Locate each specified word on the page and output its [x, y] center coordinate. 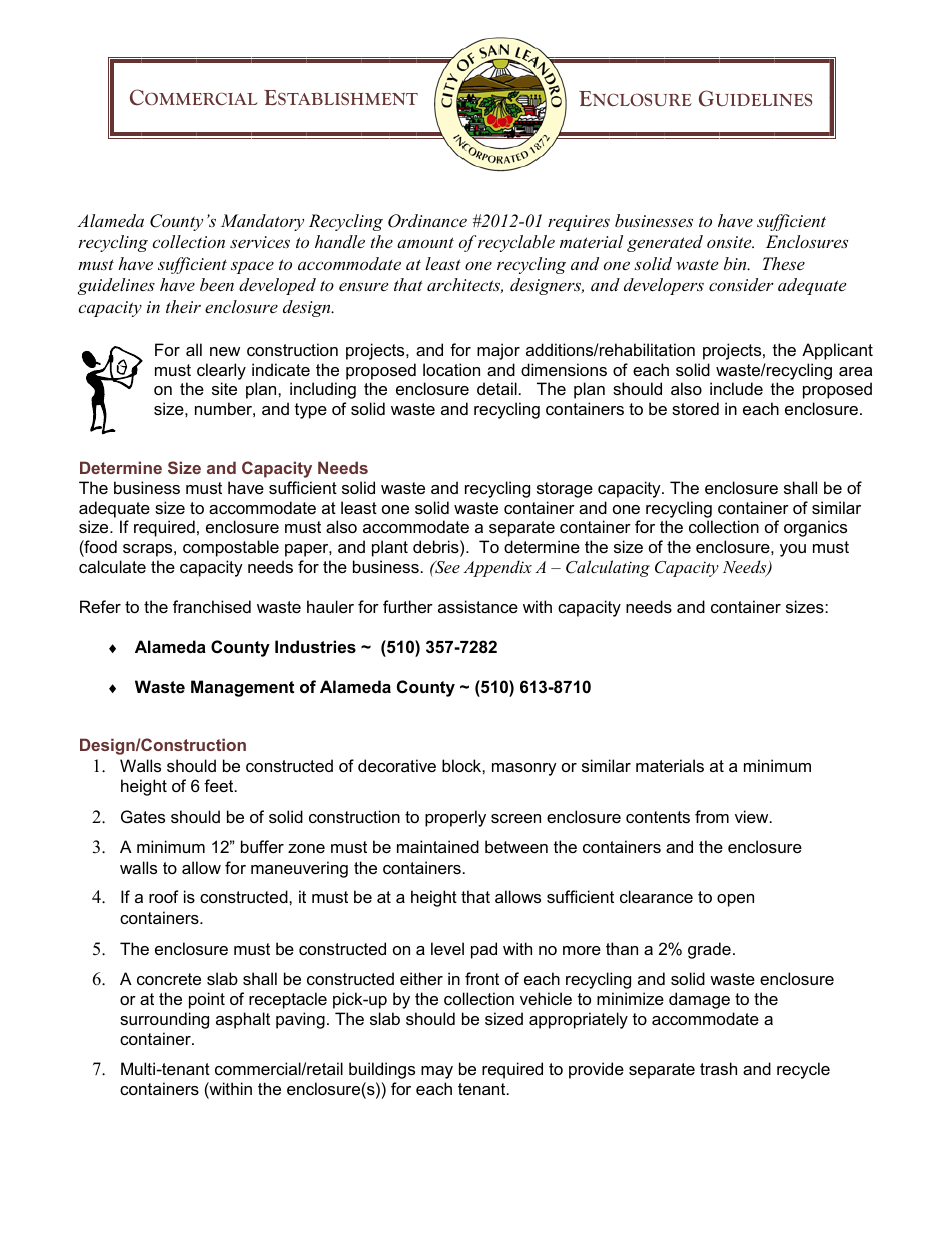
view [753, 816]
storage [565, 490]
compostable [231, 548]
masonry [524, 769]
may [437, 1072]
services [260, 242]
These [784, 263]
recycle [803, 1070]
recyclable [516, 243]
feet [220, 785]
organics [815, 528]
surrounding [164, 1020]
